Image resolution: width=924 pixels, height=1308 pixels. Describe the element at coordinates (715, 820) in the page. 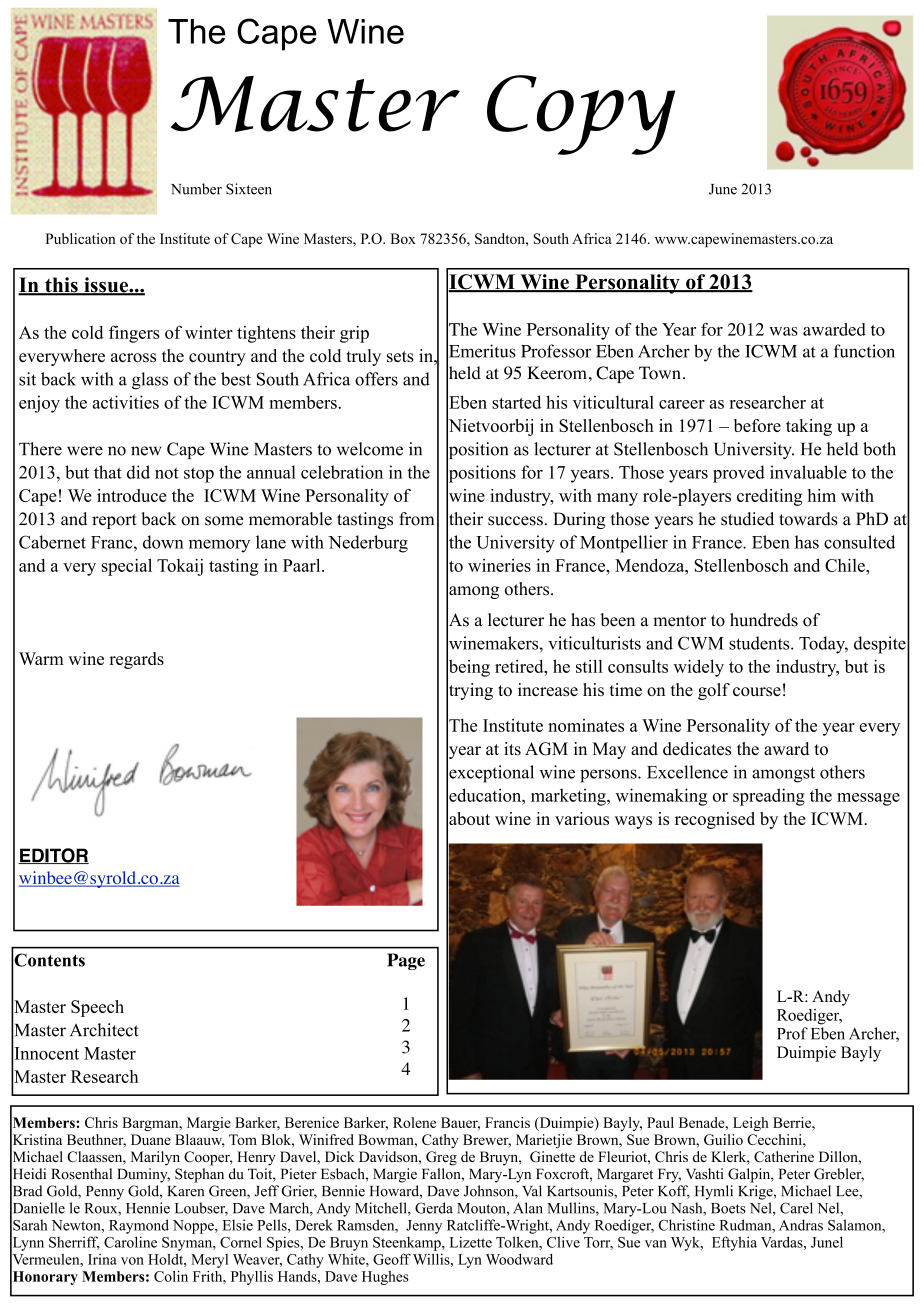

I see `recognised` at that location.
